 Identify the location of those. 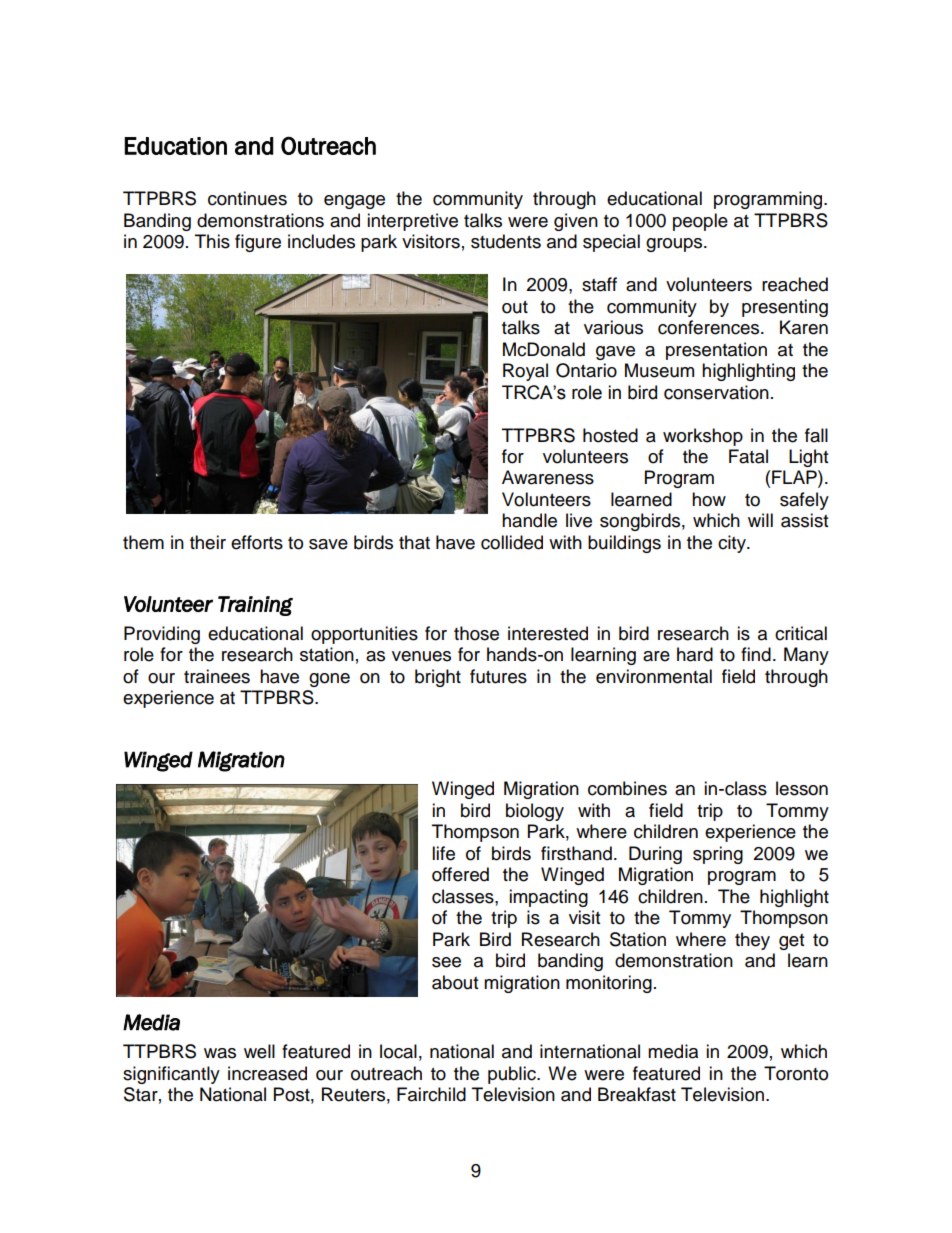
(476, 633).
